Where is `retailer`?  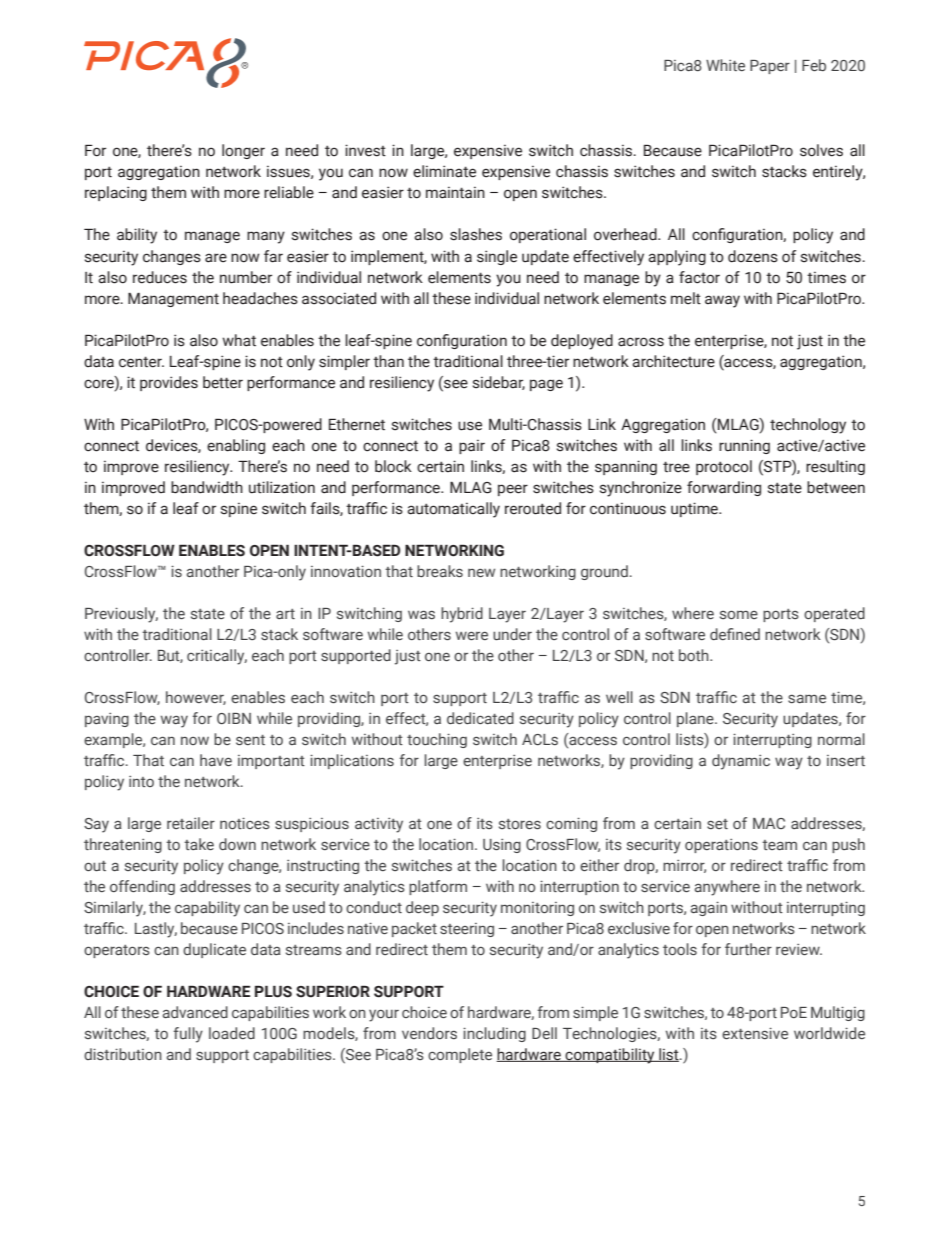 retailer is located at coordinates (191, 823).
